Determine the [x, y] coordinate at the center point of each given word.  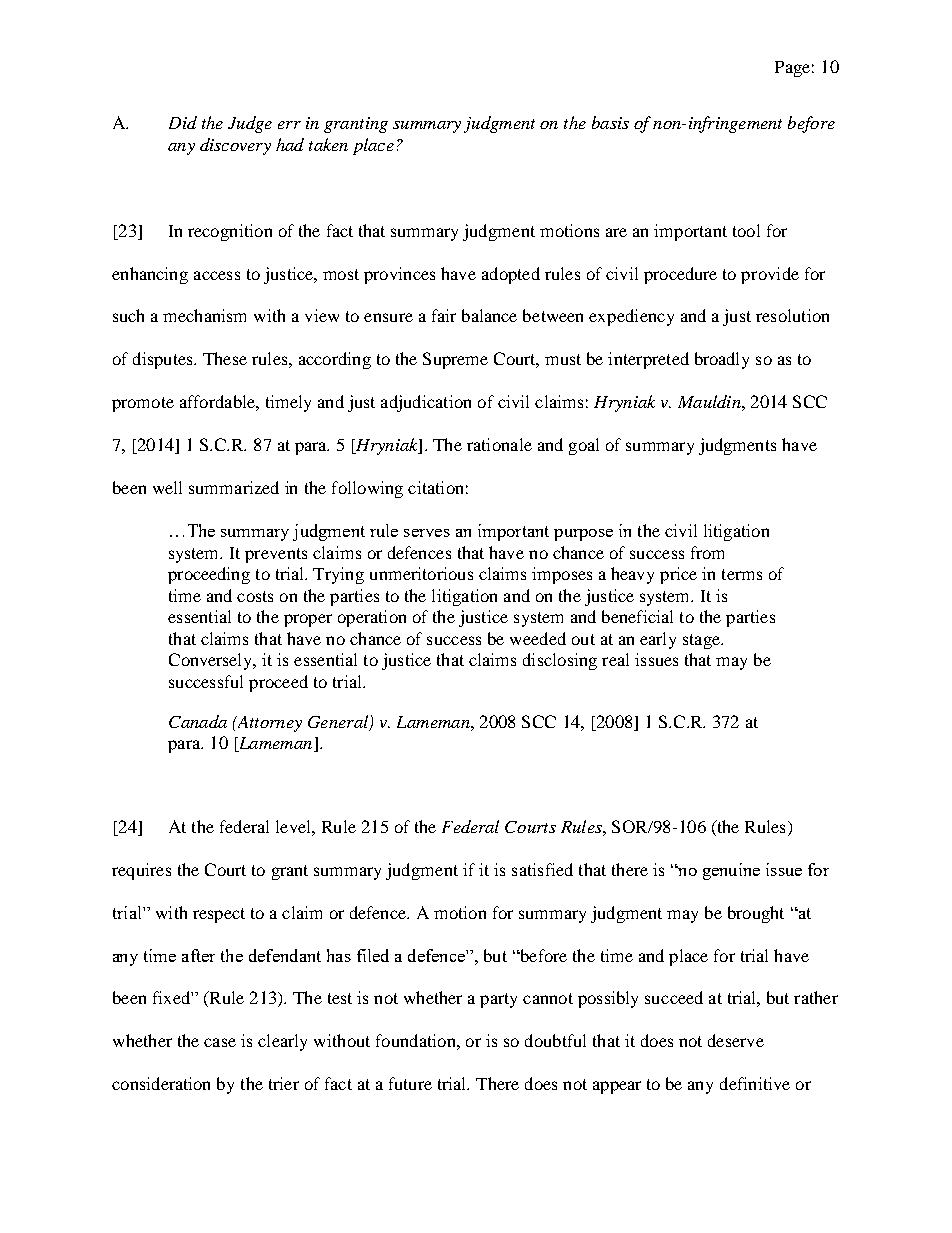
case [220, 1042]
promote [143, 404]
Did [183, 122]
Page [792, 69]
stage [702, 641]
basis [610, 122]
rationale [499, 444]
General [339, 723]
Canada [198, 721]
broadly [722, 360]
